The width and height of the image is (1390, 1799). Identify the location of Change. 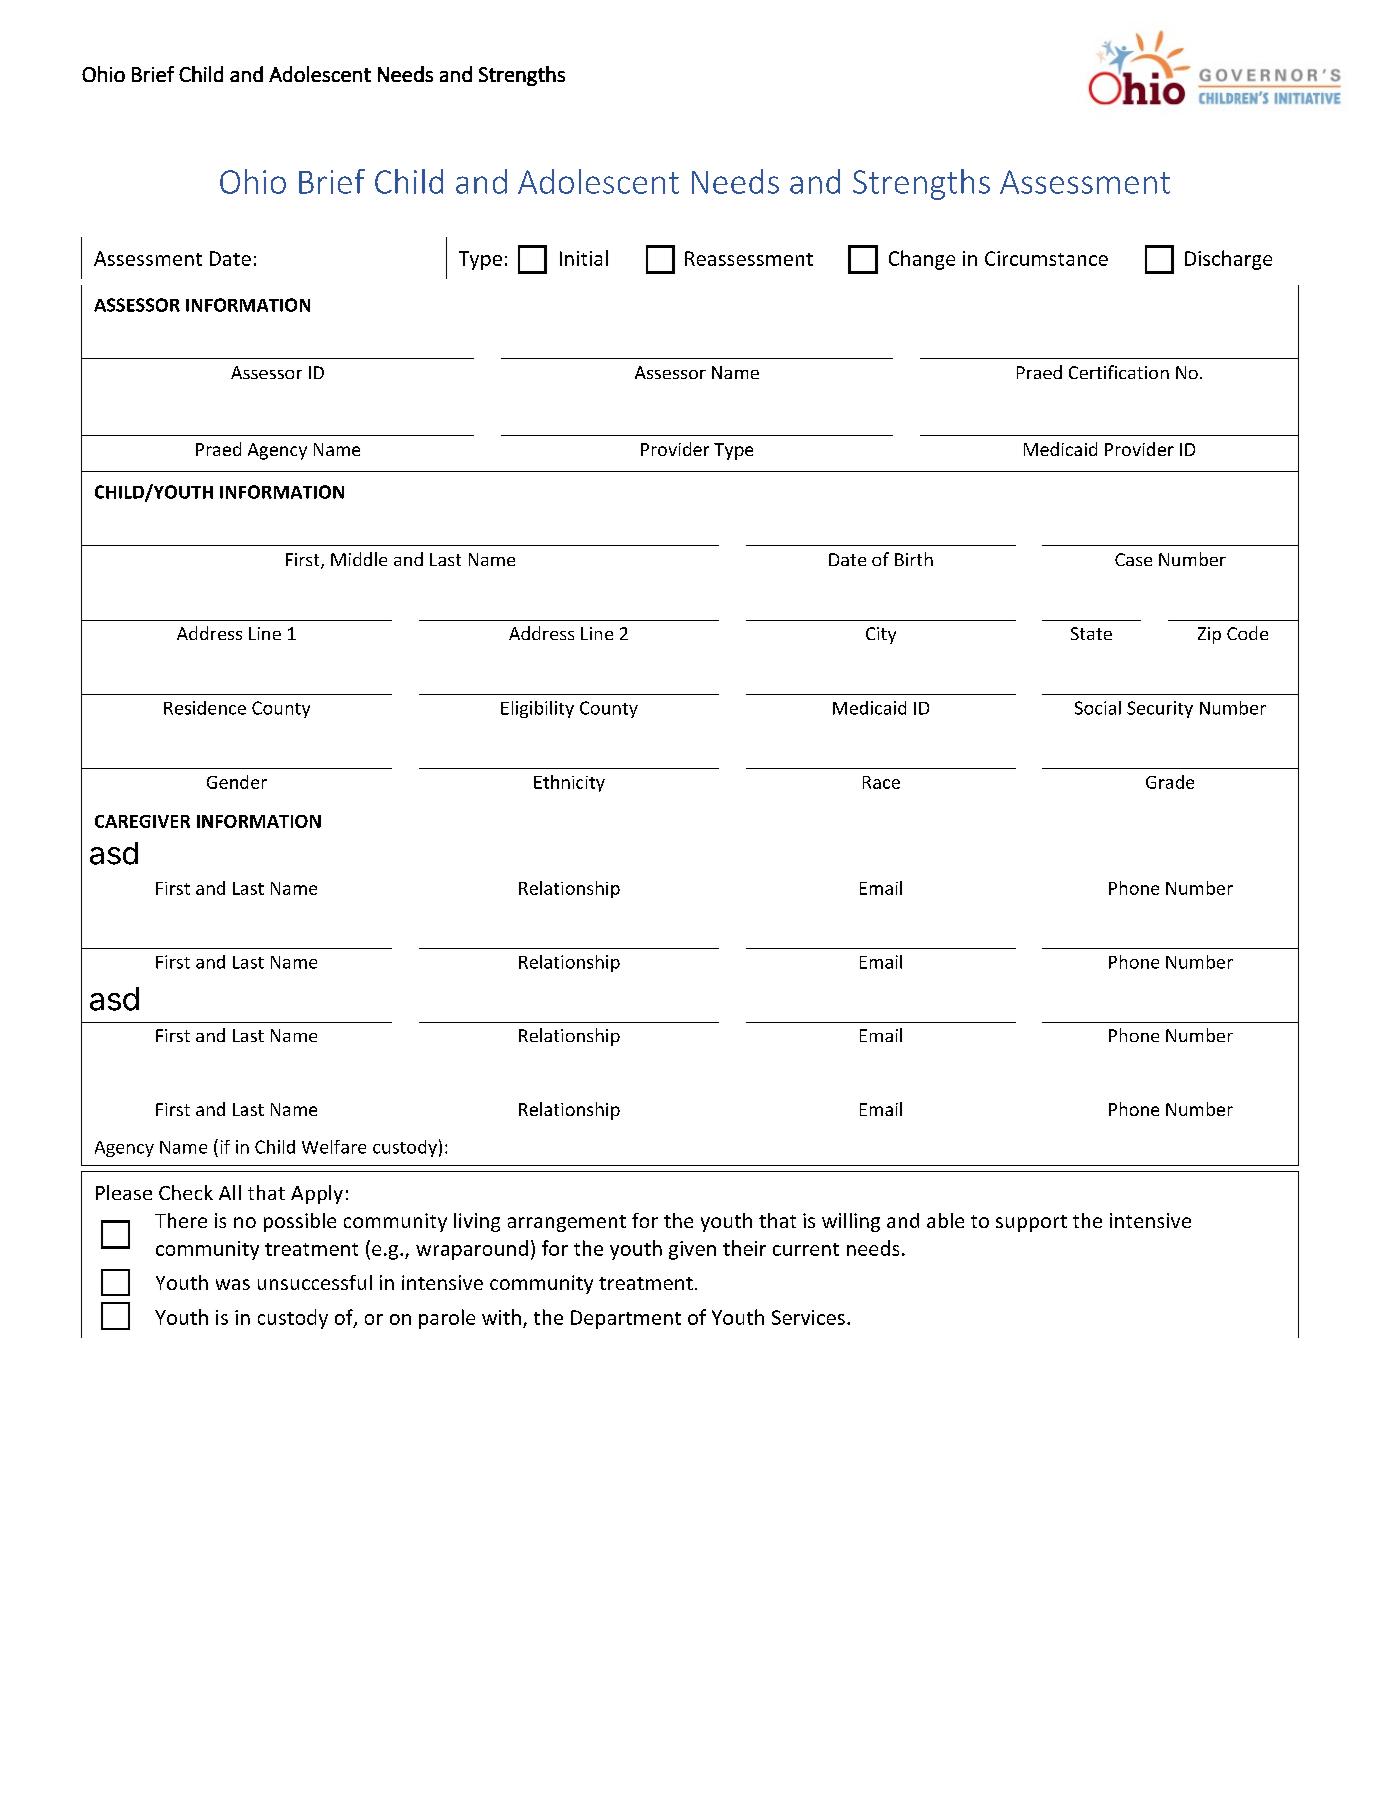
(922, 260).
